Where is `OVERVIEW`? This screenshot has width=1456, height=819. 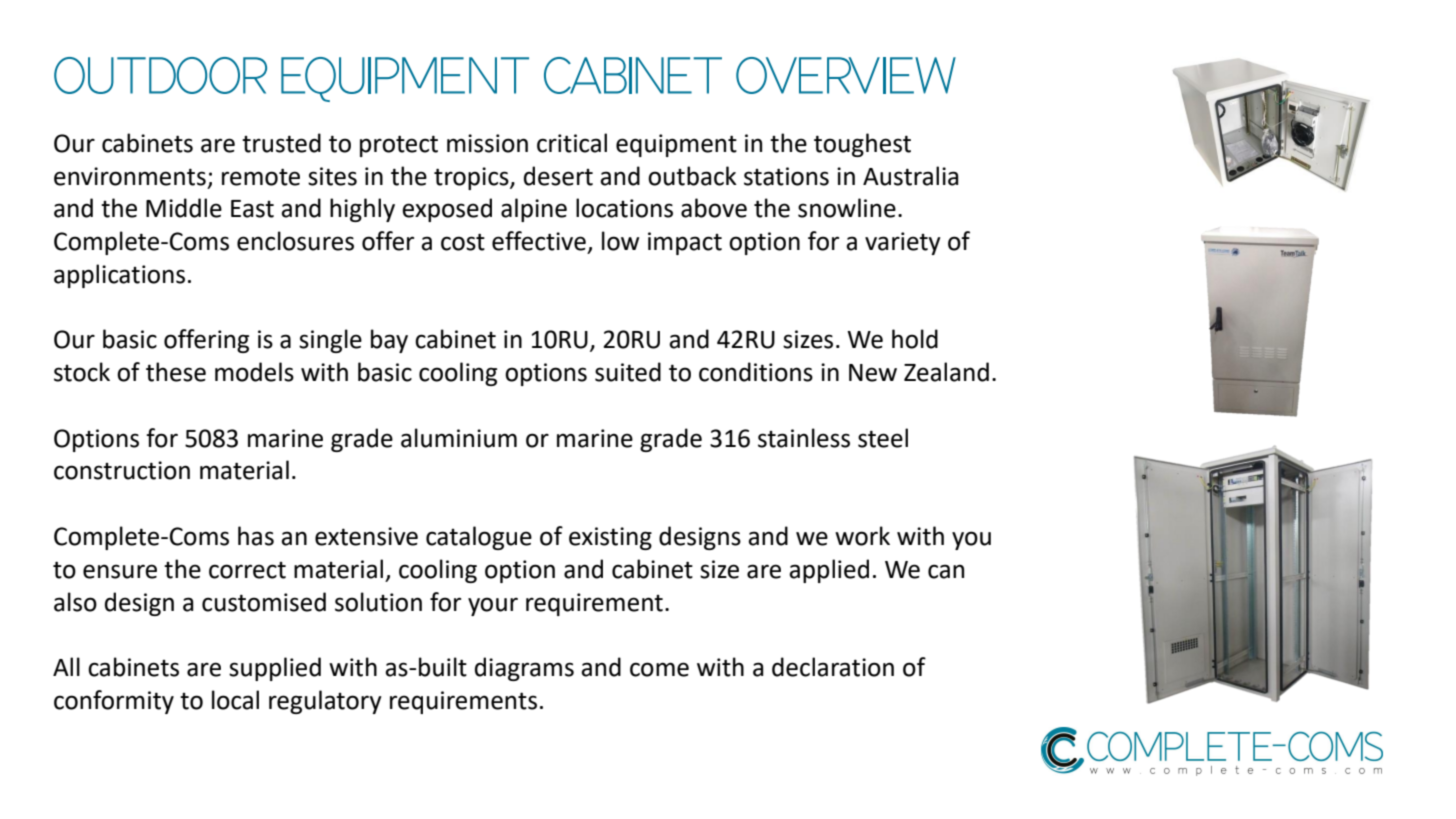 OVERVIEW is located at coordinates (846, 75).
